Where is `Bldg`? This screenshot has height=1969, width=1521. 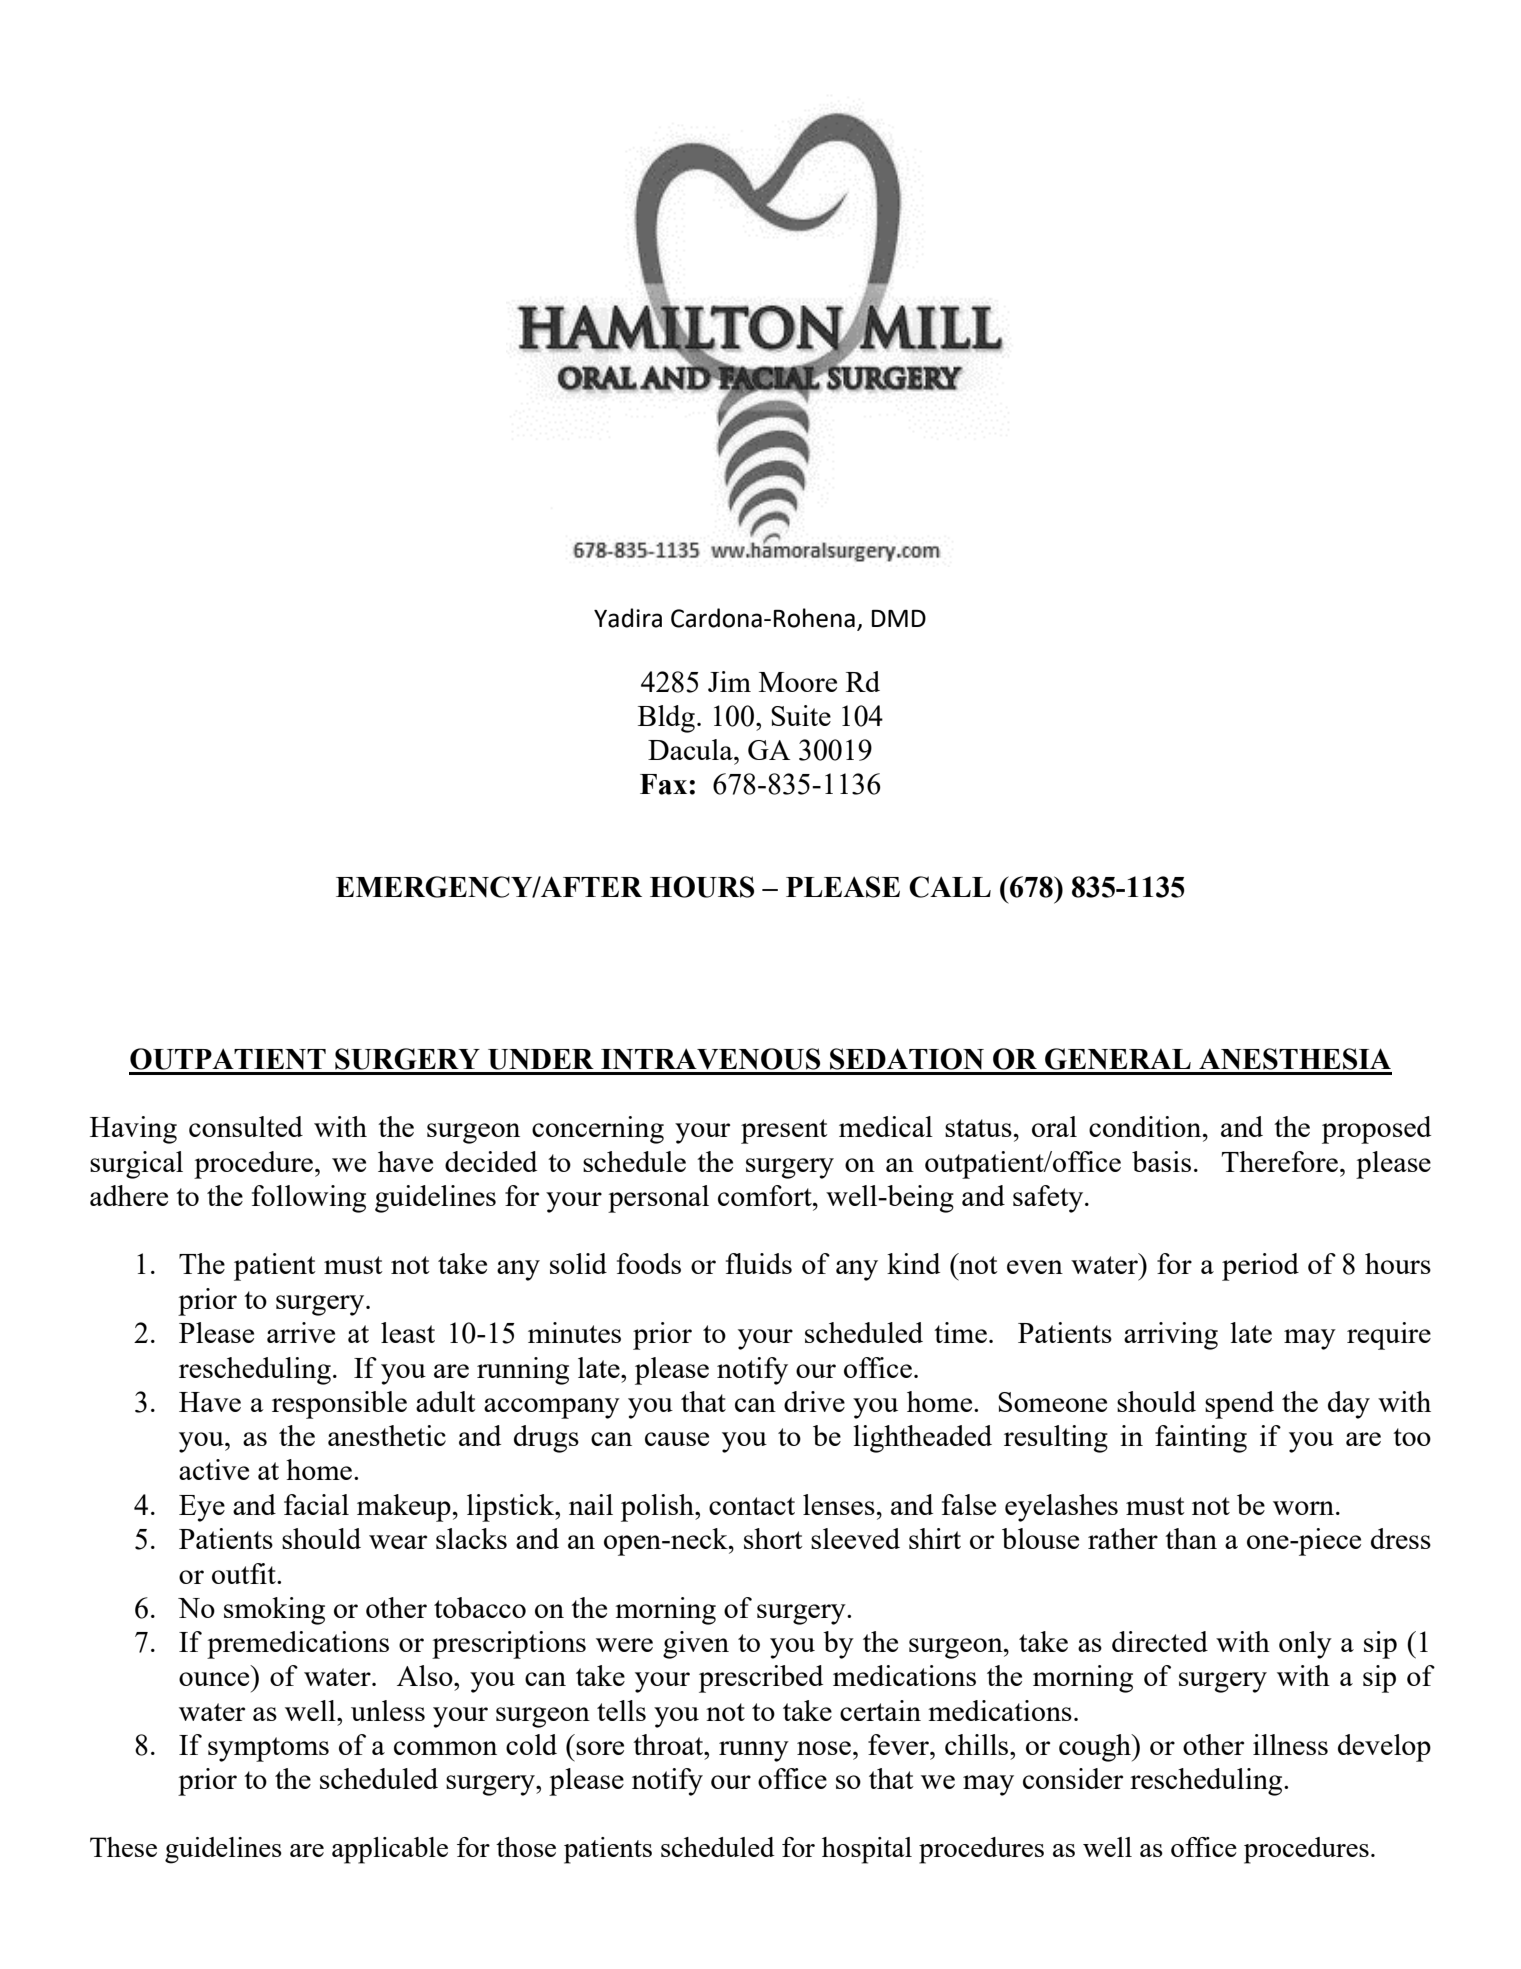 Bldg is located at coordinates (666, 719).
